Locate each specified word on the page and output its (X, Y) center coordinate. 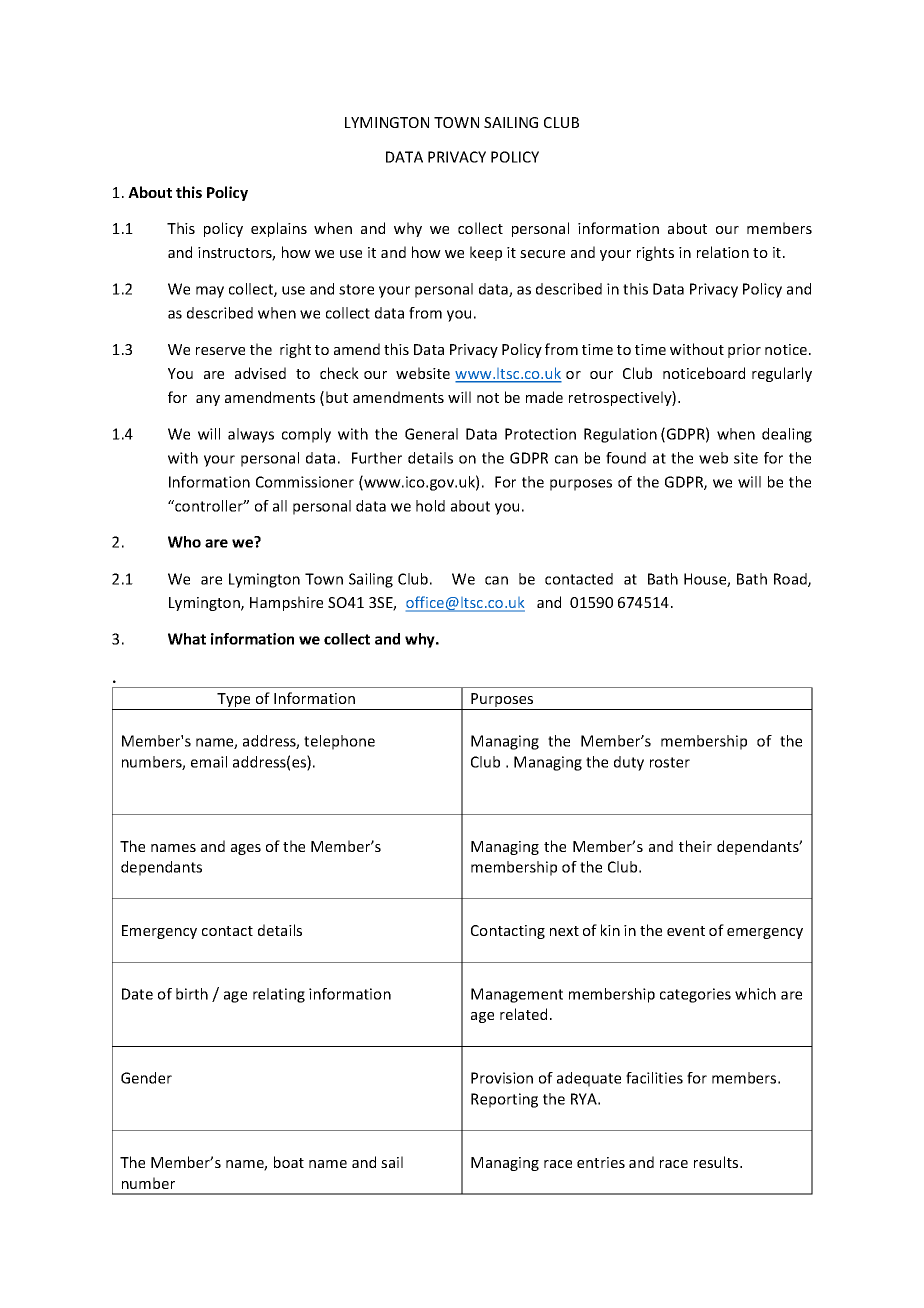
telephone (339, 742)
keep (486, 253)
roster (670, 762)
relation (723, 252)
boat (289, 1162)
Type (234, 701)
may (210, 292)
